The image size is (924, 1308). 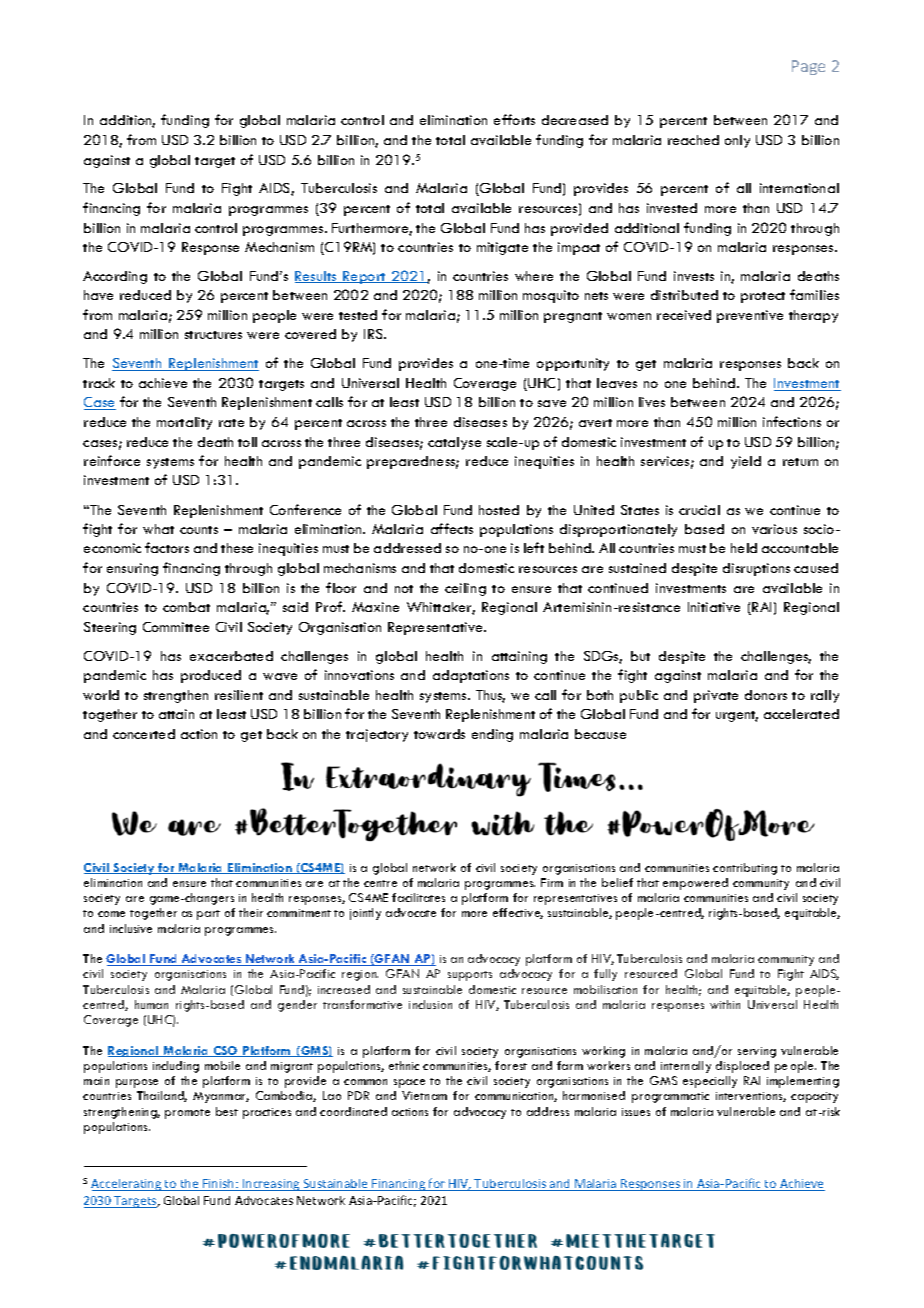 I want to click on contributing, so click(x=745, y=869).
